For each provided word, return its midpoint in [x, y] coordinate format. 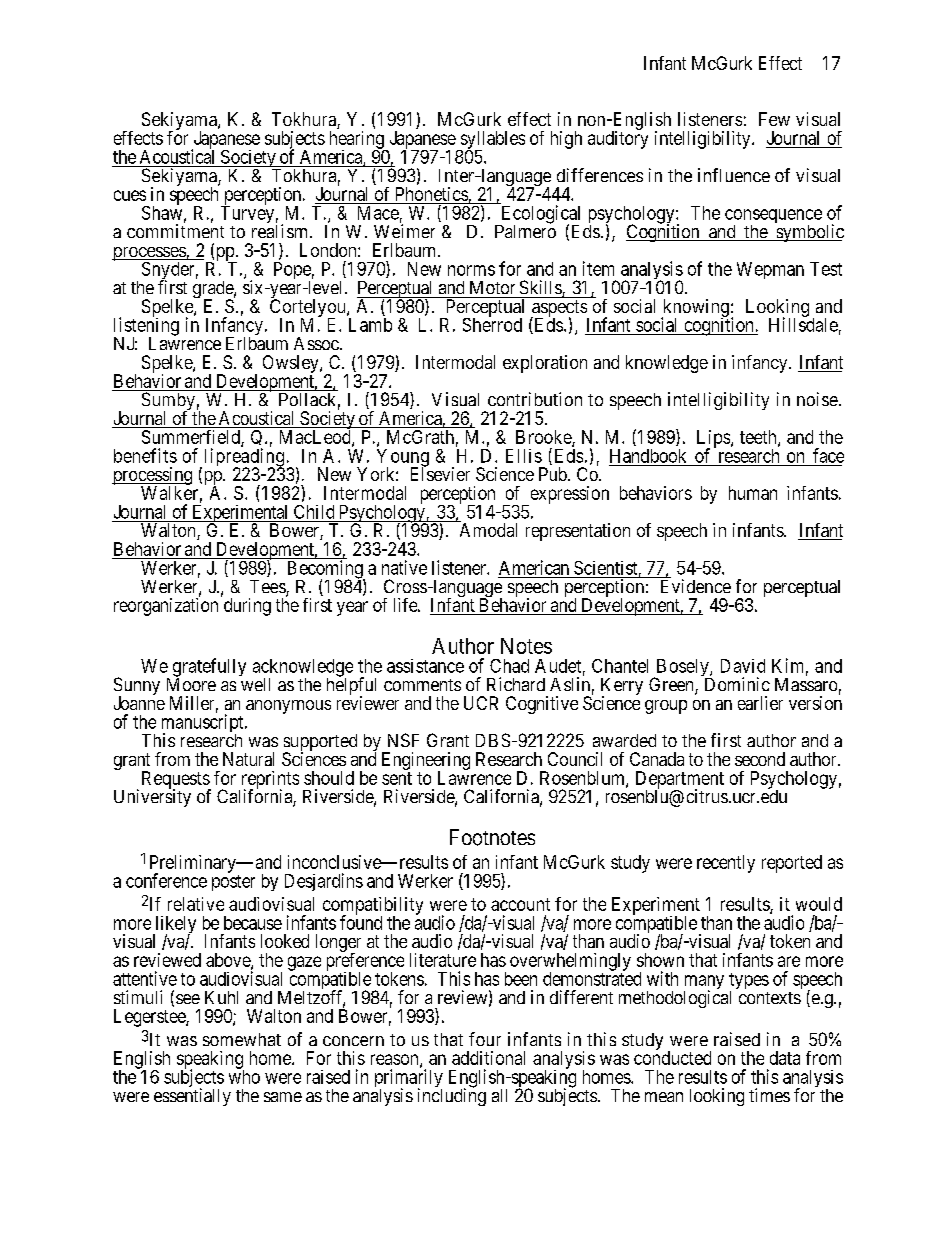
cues [130, 195]
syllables [491, 141]
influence [734, 175]
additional [488, 1058]
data [785, 1058]
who [244, 1076]
